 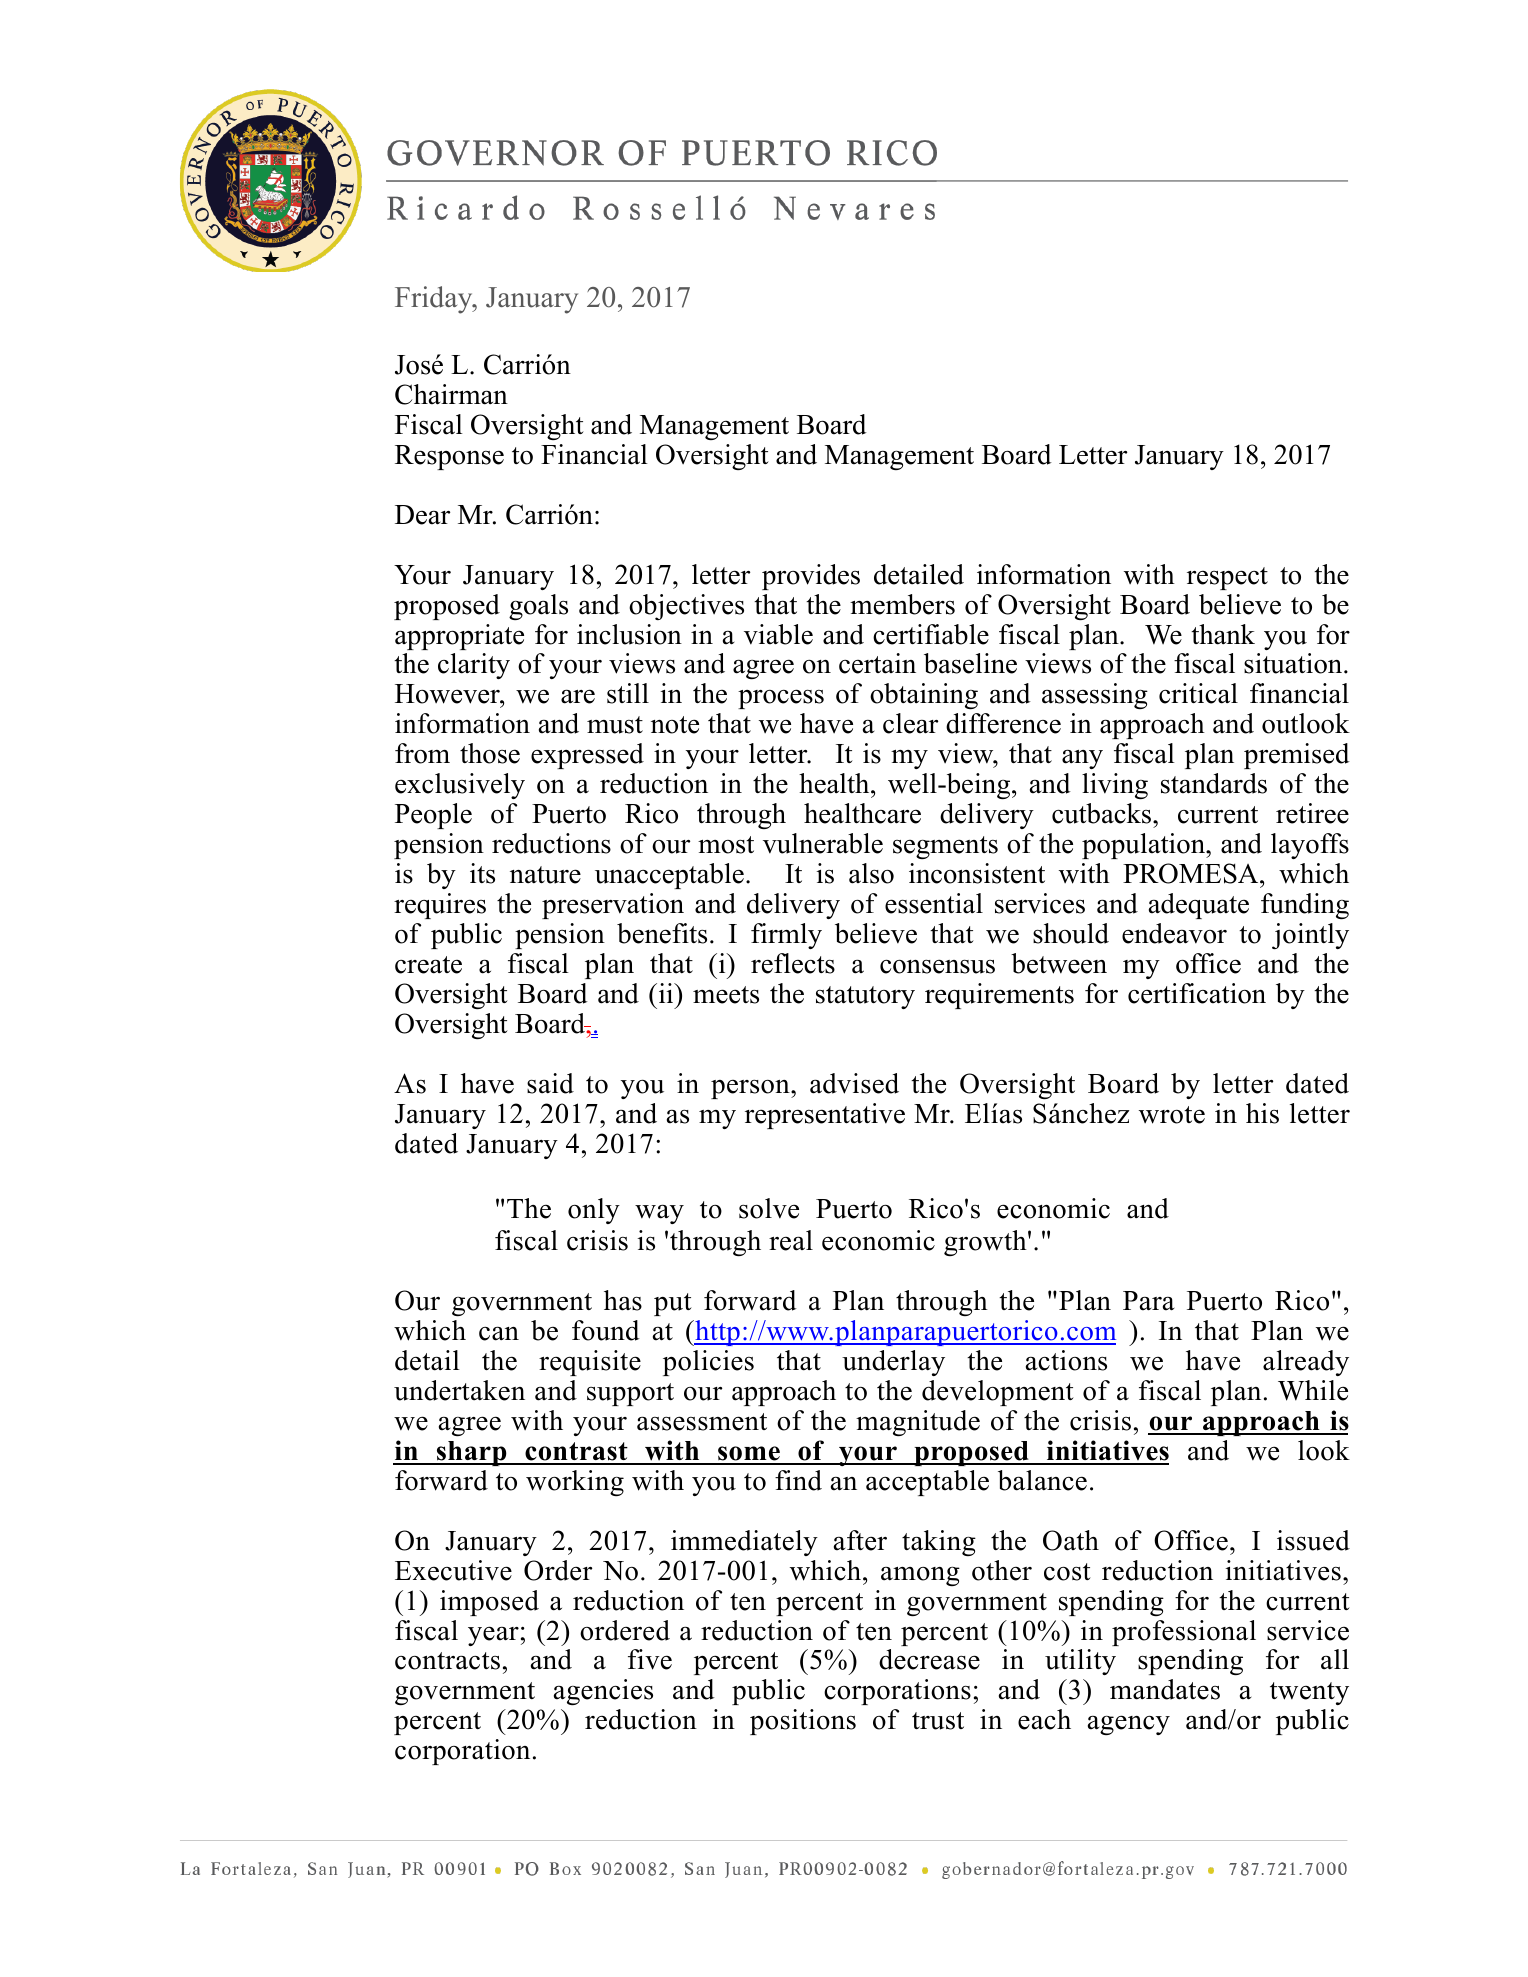 I want to click on respect, so click(x=1227, y=578).
